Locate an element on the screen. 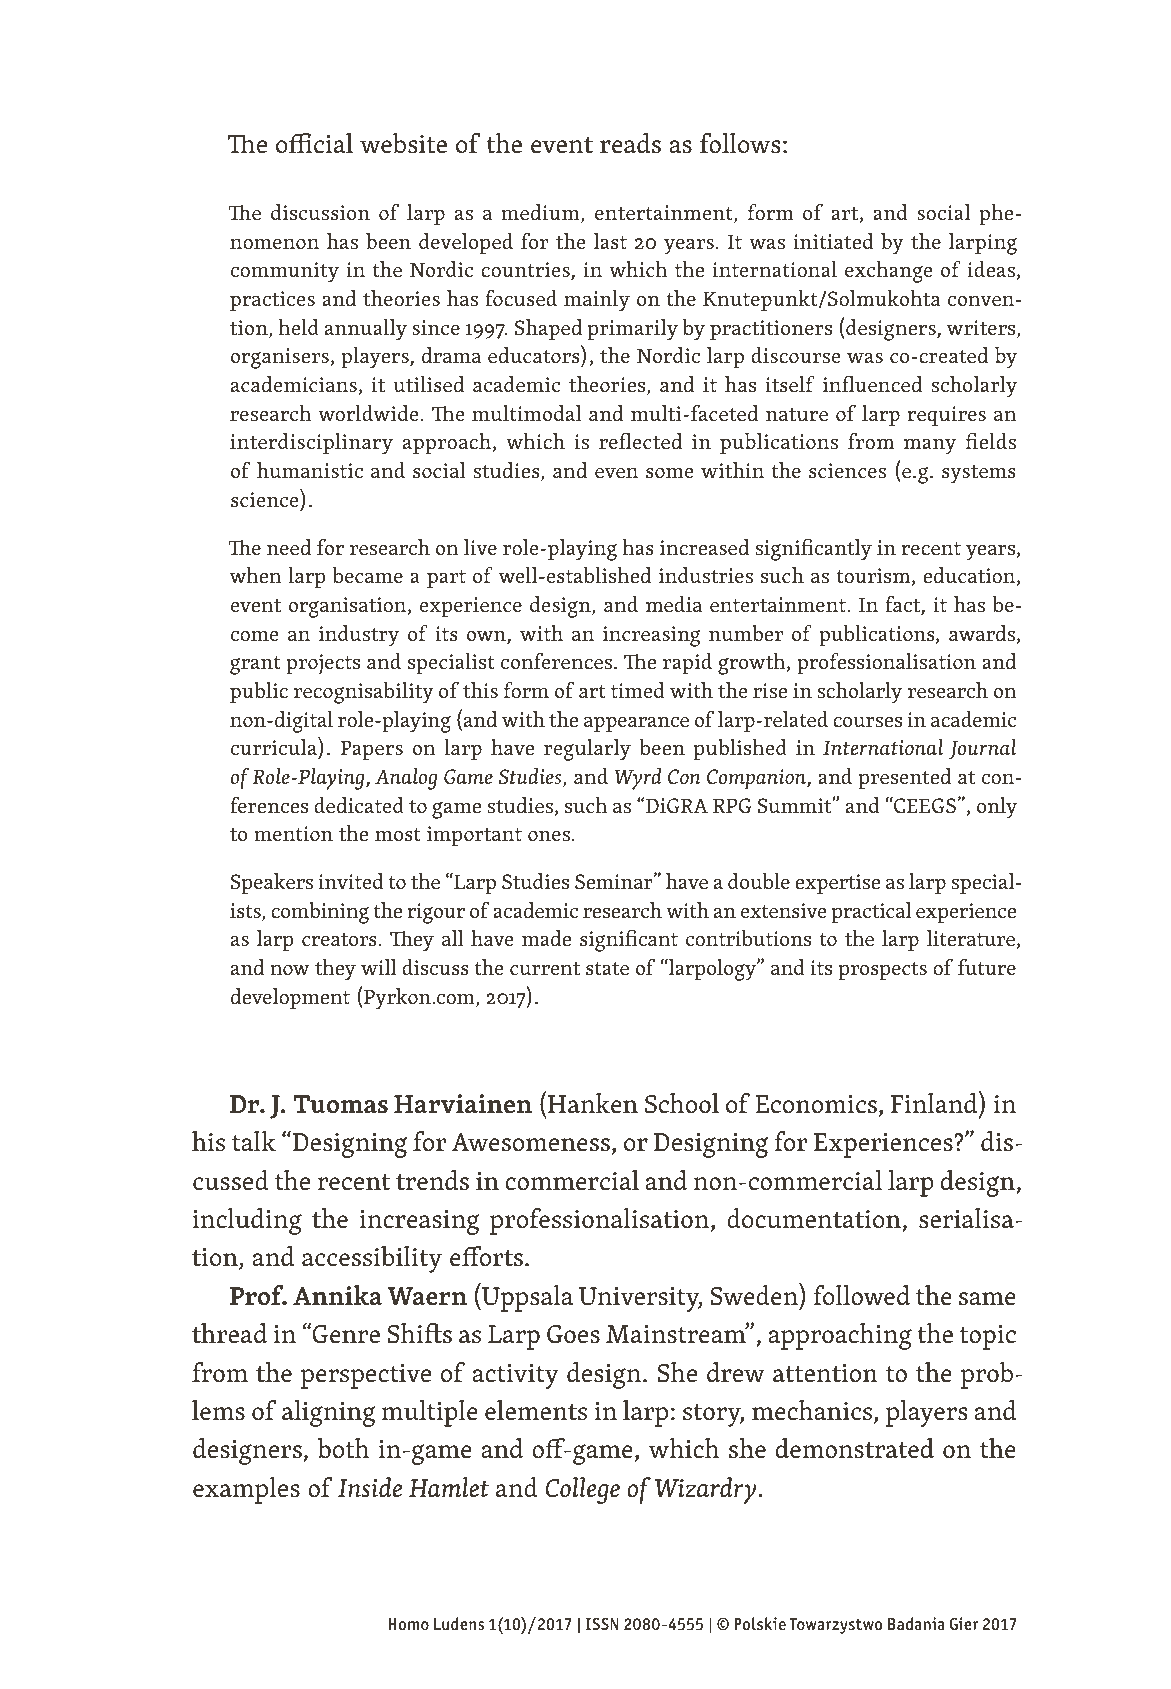 This screenshot has height=1689, width=1171. Finland is located at coordinates (935, 1102).
